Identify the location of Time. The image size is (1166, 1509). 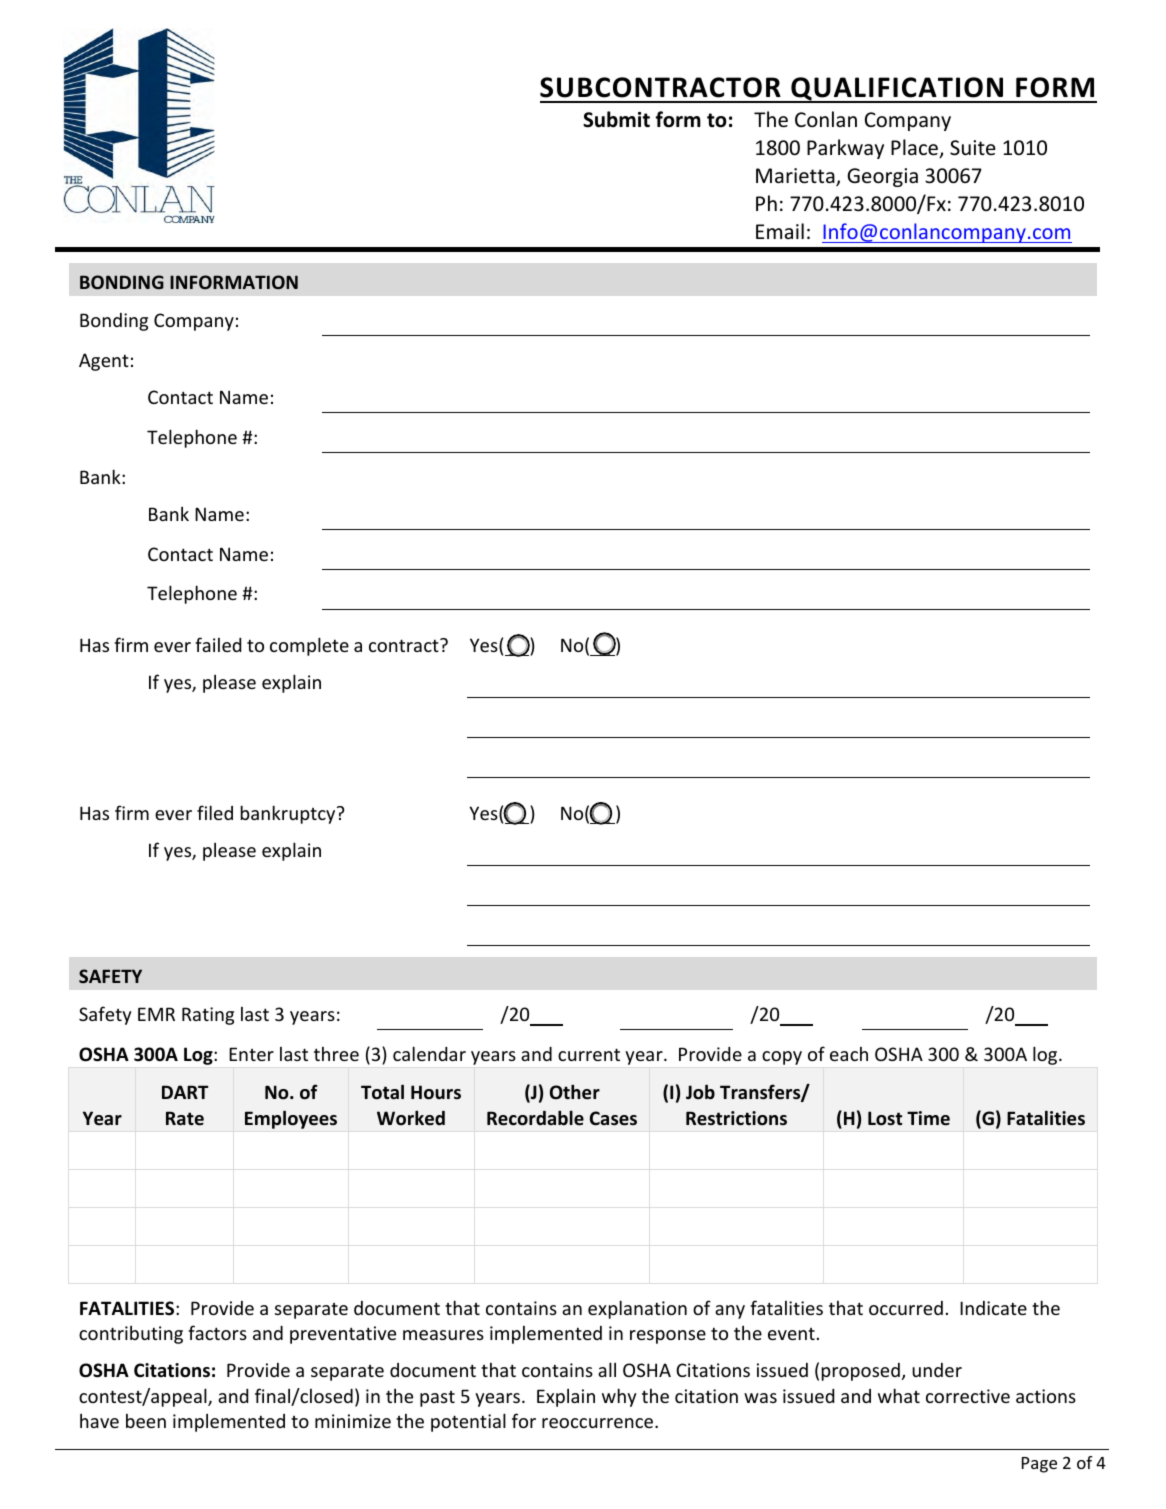
(928, 1118).
